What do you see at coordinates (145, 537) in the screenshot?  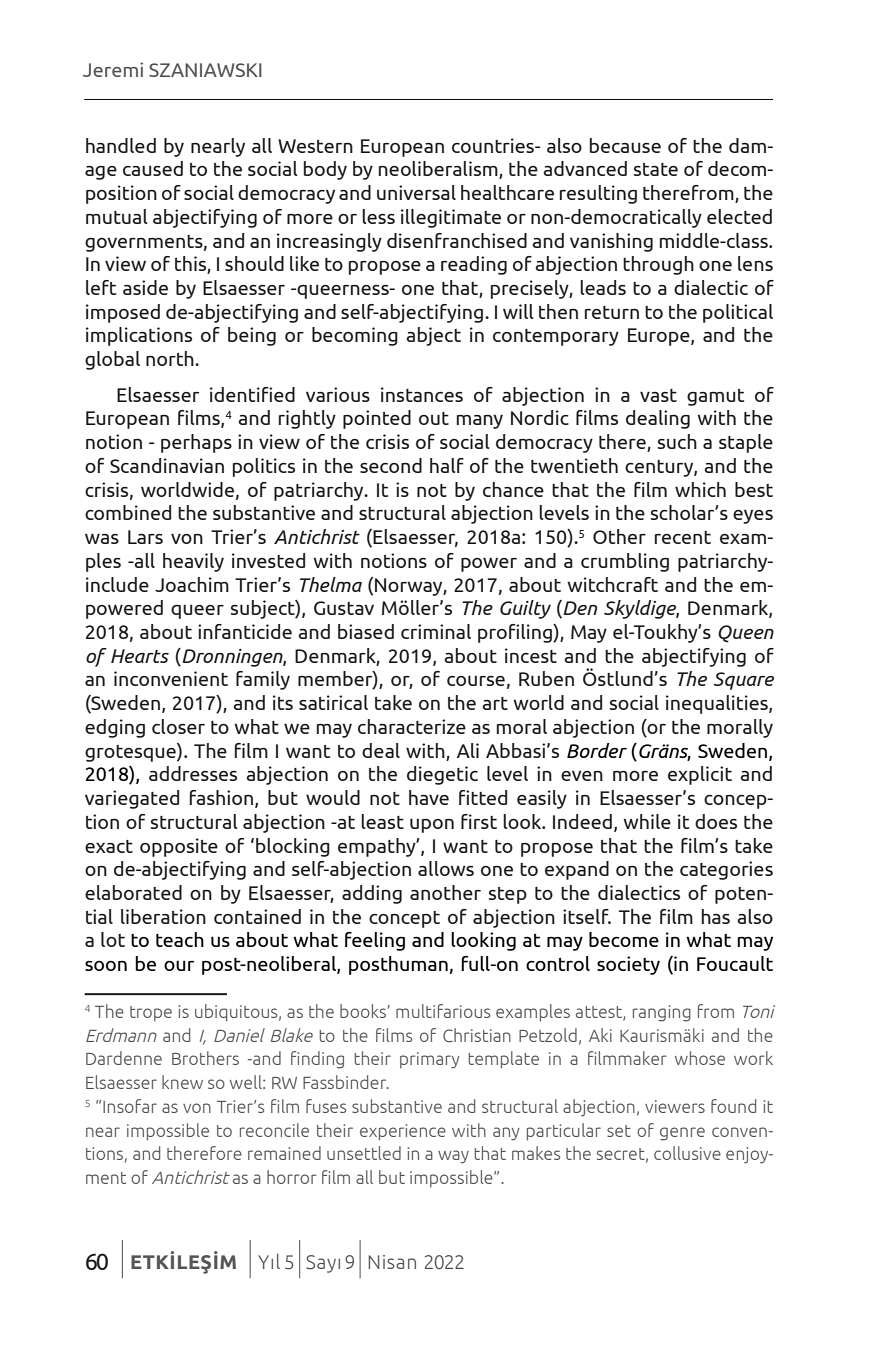 I see `Lars` at bounding box center [145, 537].
